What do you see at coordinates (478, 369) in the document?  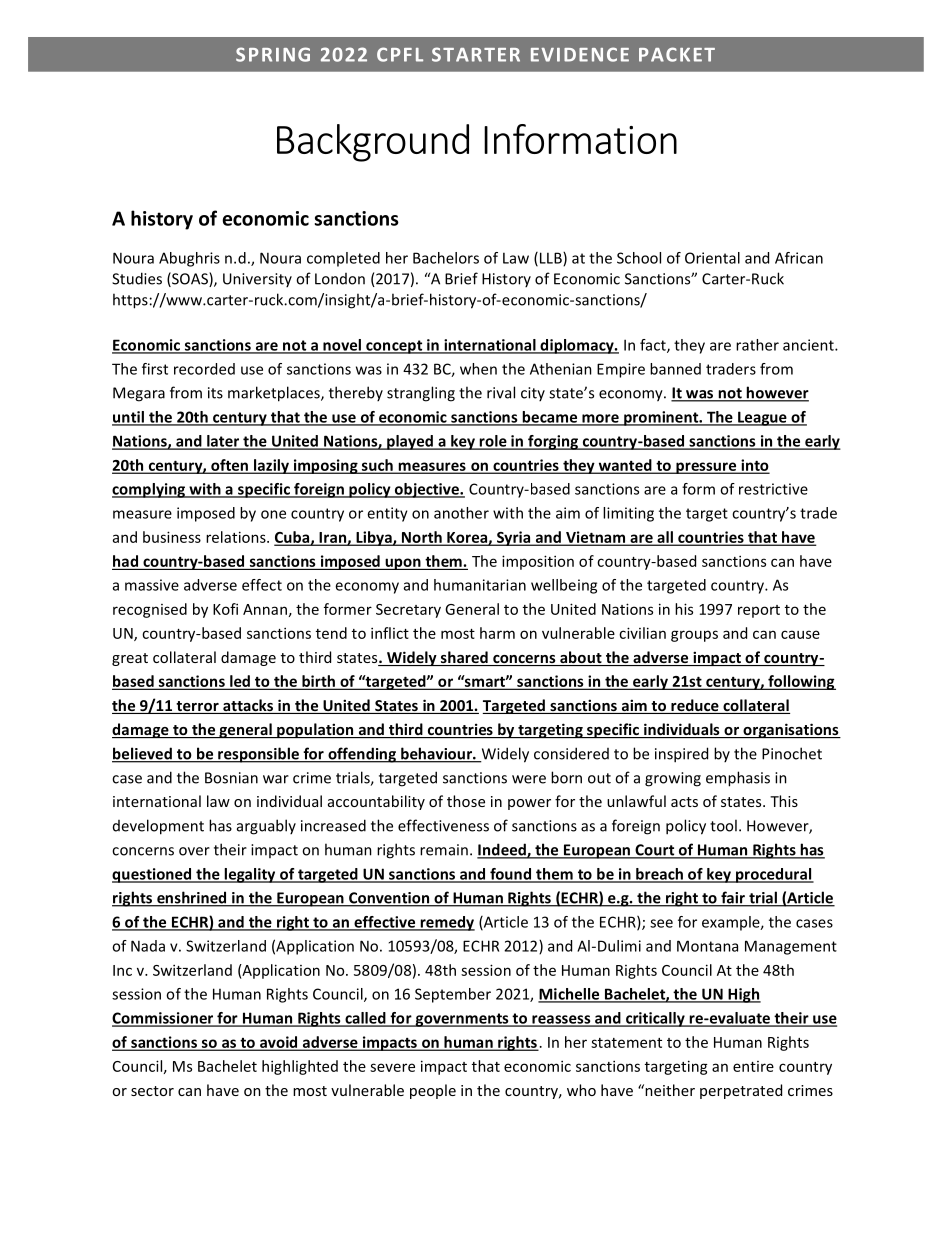 I see `when` at bounding box center [478, 369].
